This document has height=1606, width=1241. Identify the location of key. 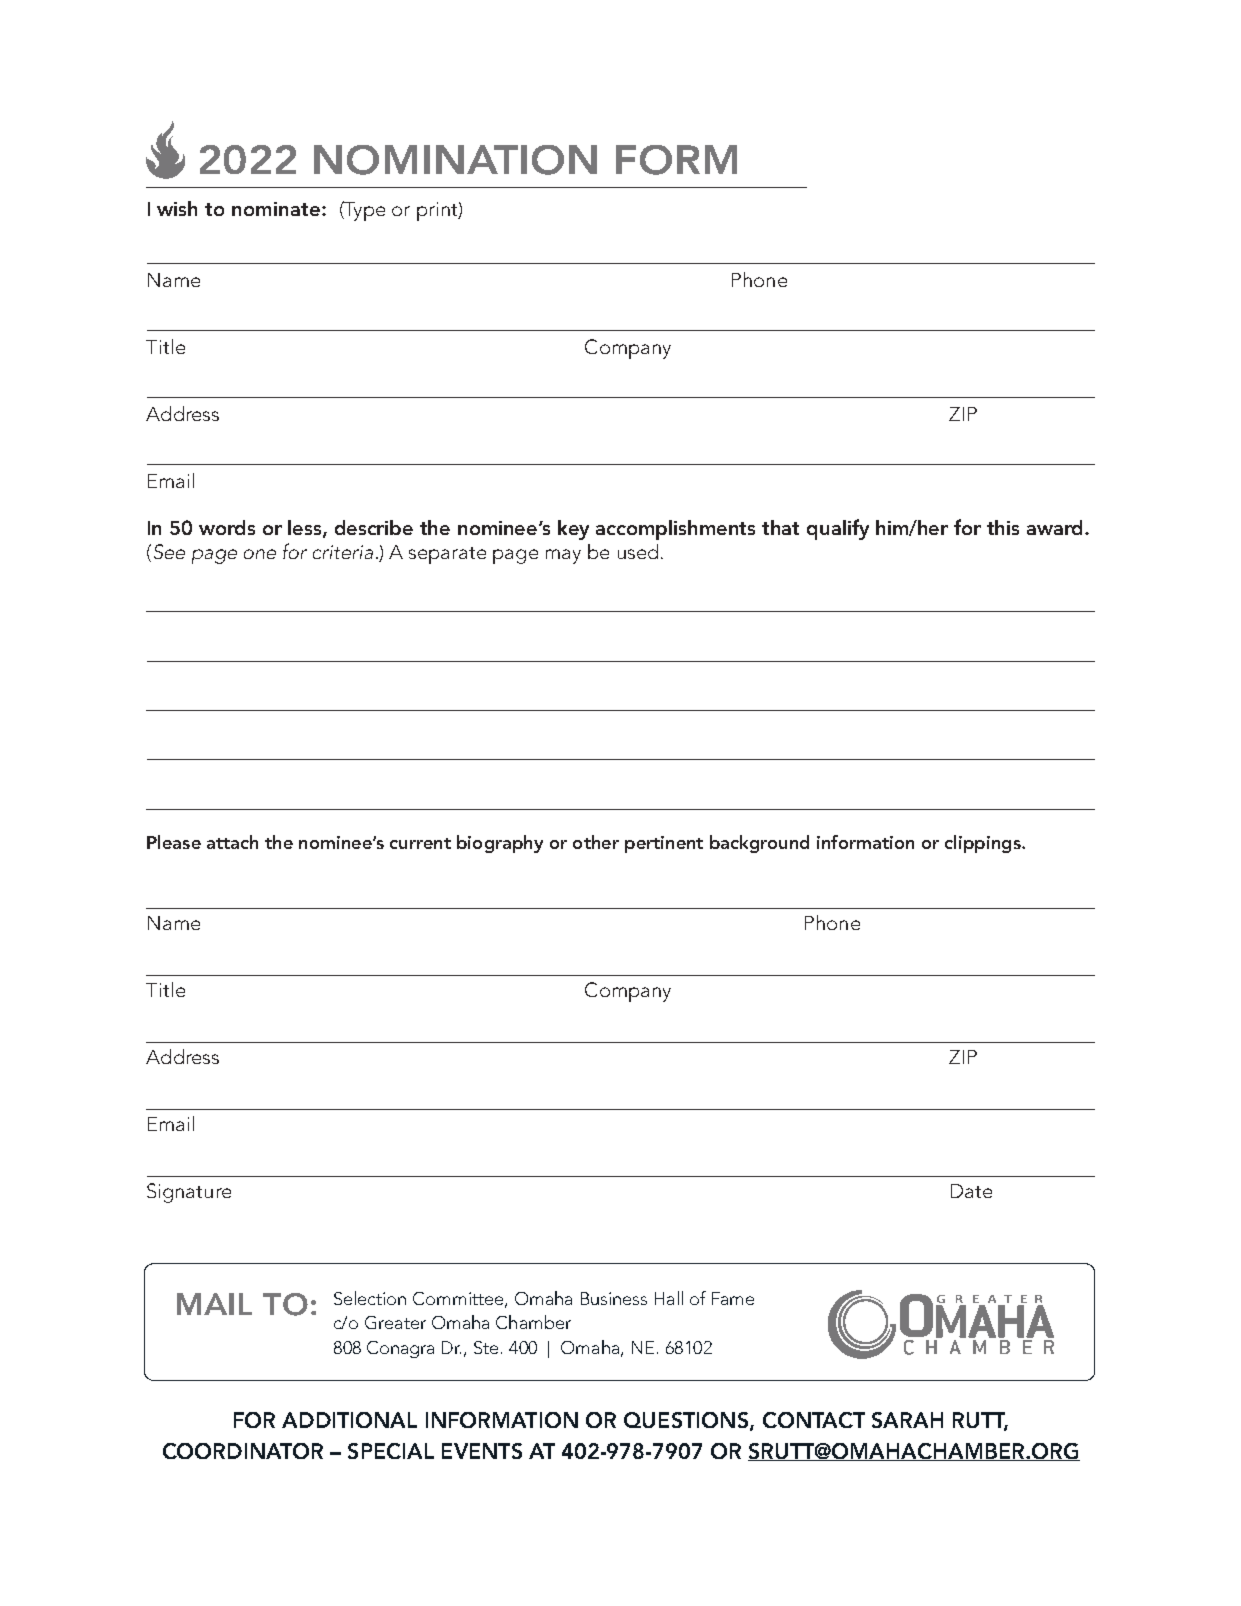
(573, 530).
